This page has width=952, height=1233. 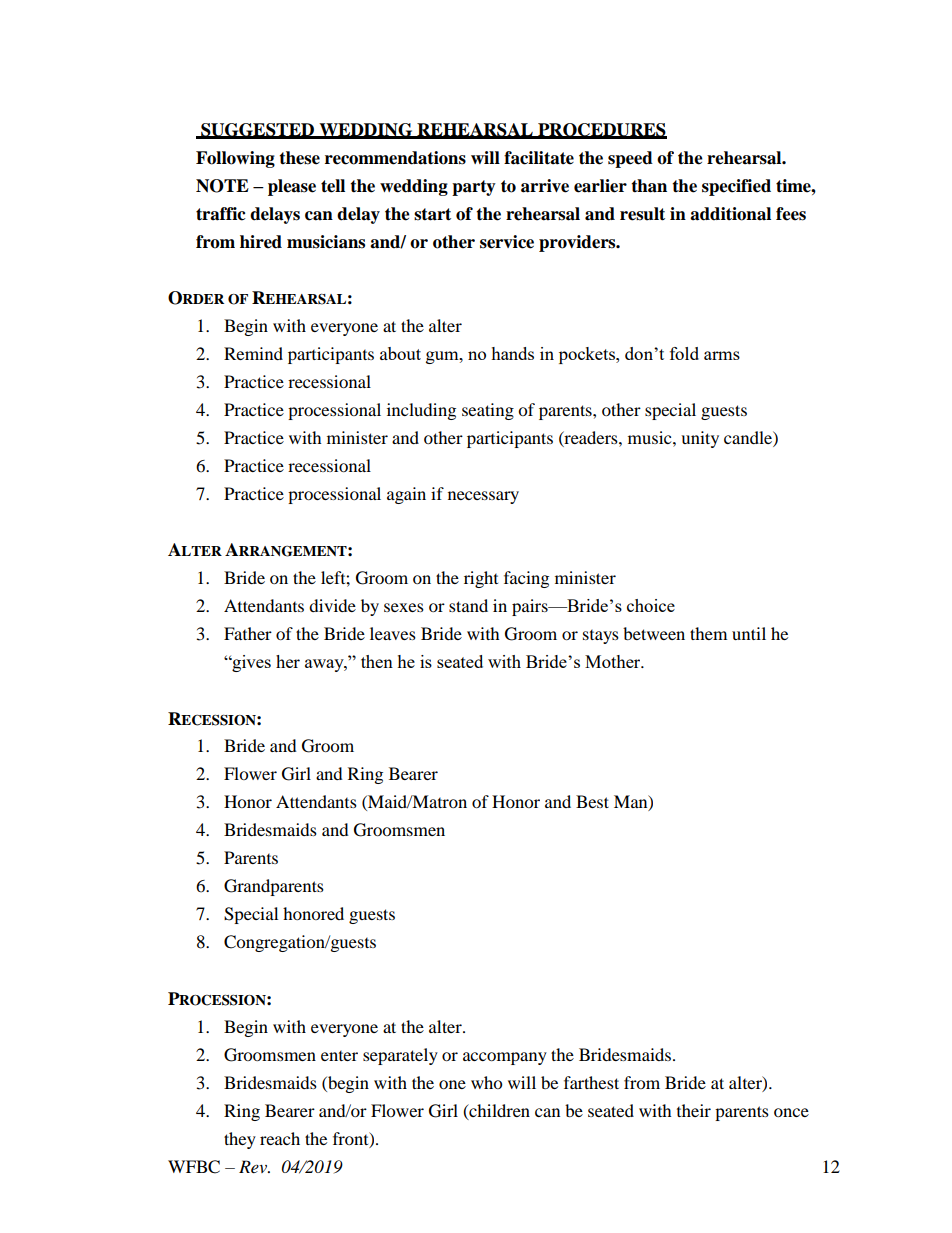 What do you see at coordinates (280, 1138) in the page?
I see `reach` at bounding box center [280, 1138].
